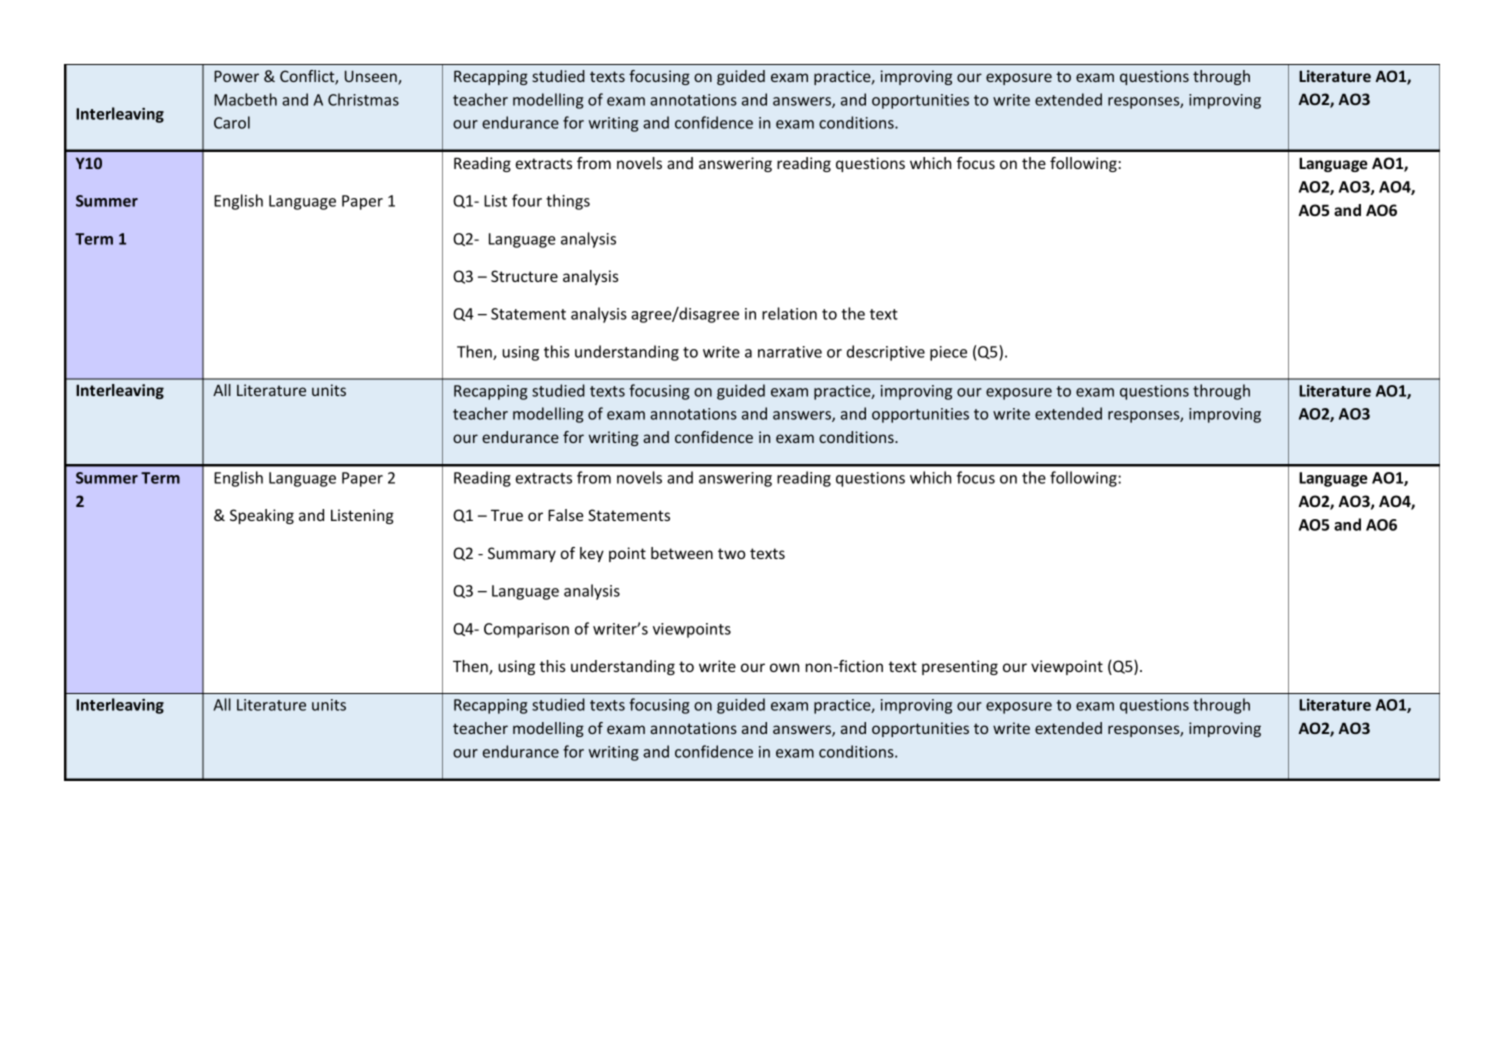 The height and width of the document is (1060, 1499). I want to click on Unseen, so click(372, 77).
